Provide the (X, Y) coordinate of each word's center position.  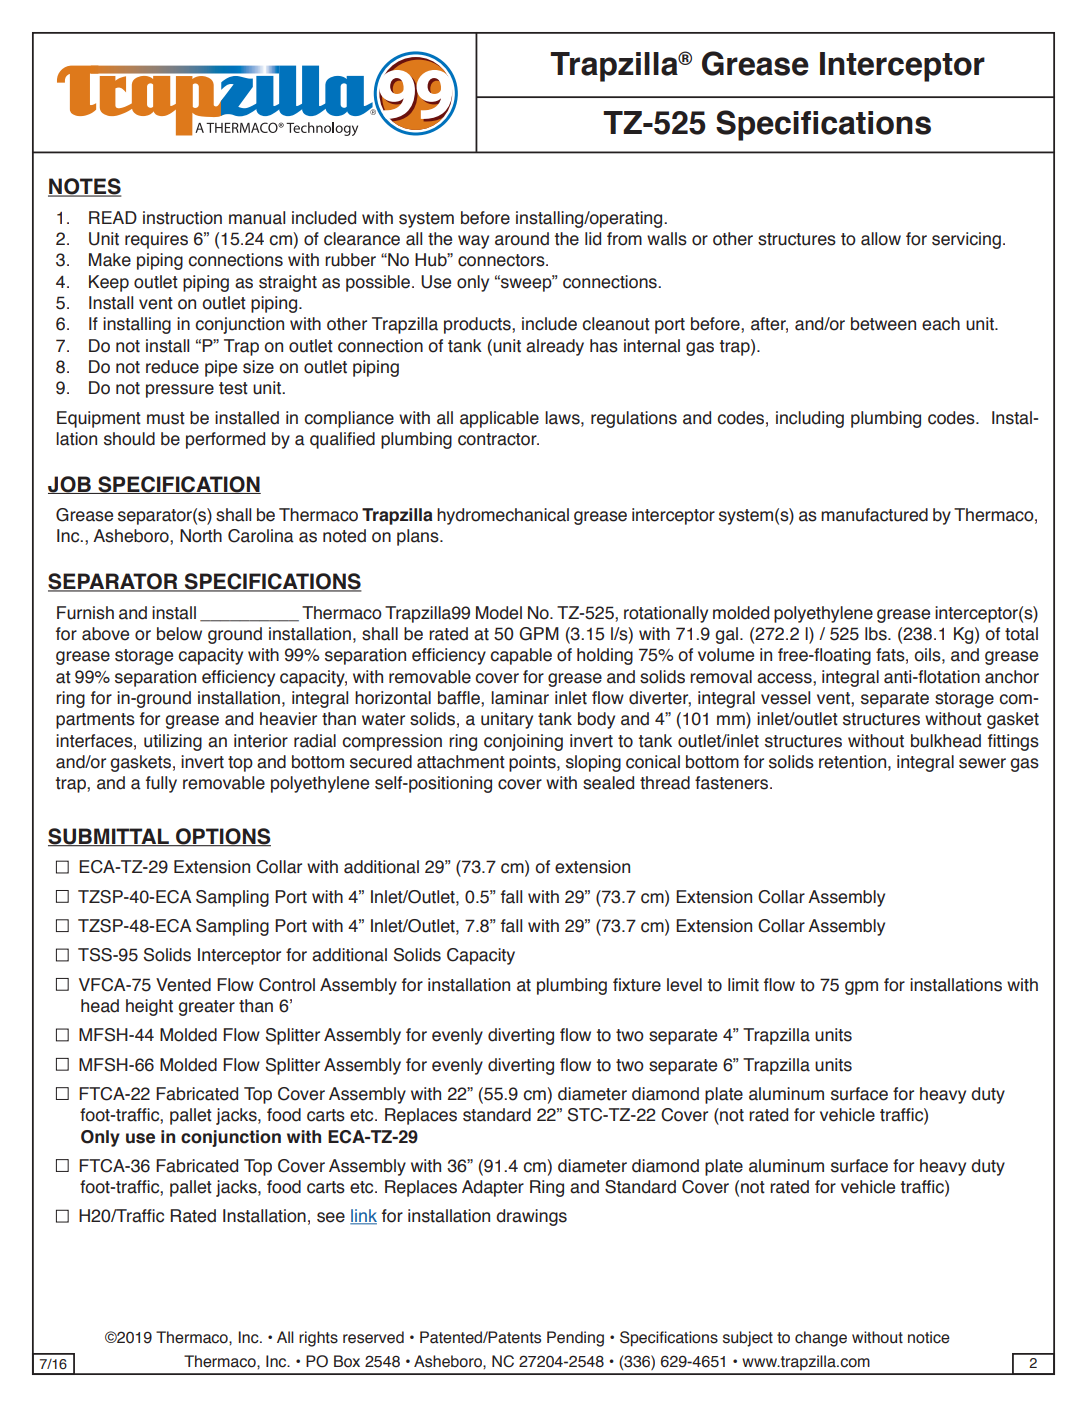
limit (743, 985)
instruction (182, 218)
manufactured (874, 515)
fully (161, 784)
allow (881, 239)
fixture (637, 985)
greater (206, 1008)
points (533, 763)
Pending (575, 1339)
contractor (498, 439)
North (201, 536)
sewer (982, 763)
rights (318, 1339)
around (522, 239)
